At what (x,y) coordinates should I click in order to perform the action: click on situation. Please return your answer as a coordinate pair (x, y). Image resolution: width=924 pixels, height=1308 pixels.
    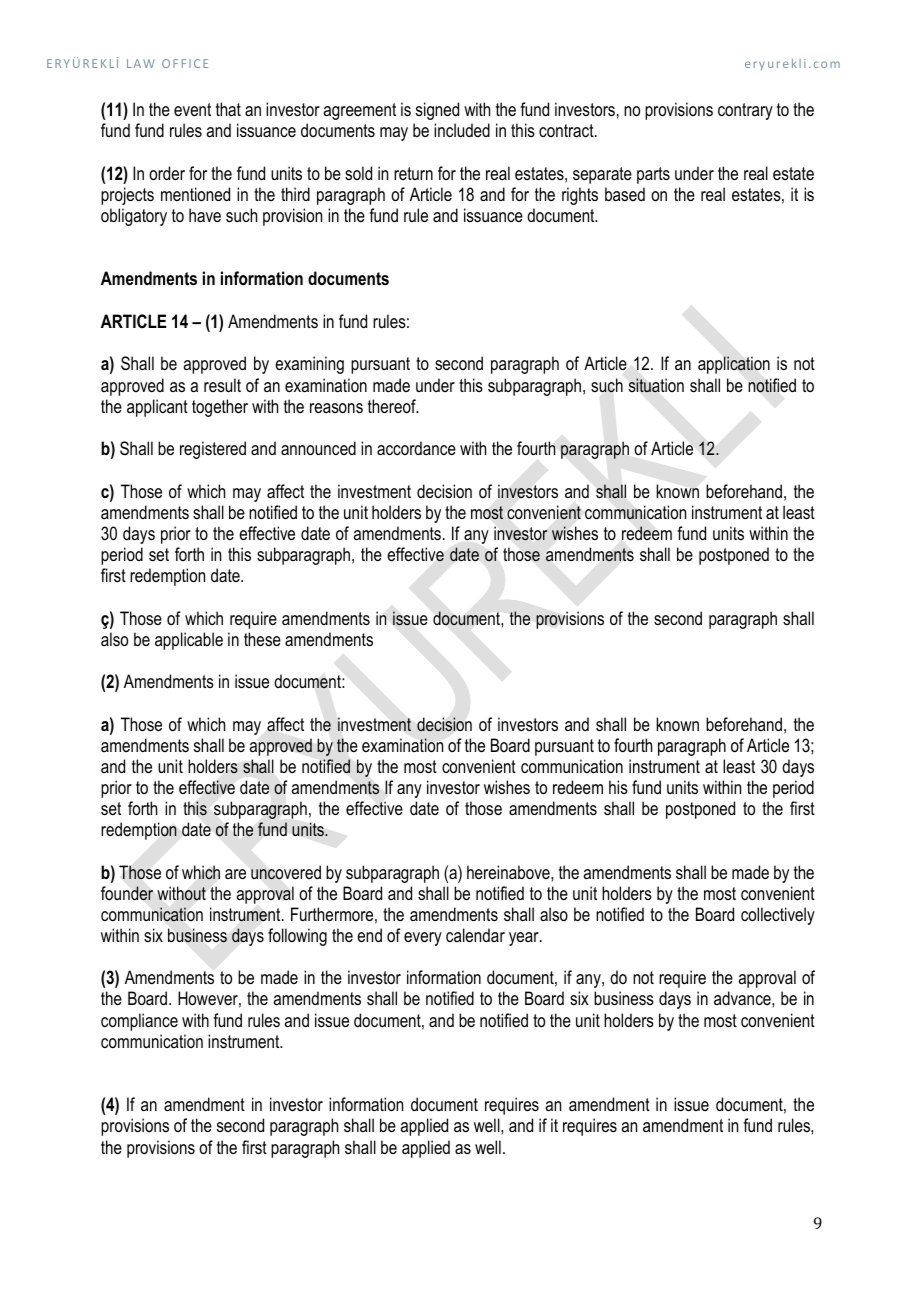
    Looking at the image, I should click on (656, 385).
